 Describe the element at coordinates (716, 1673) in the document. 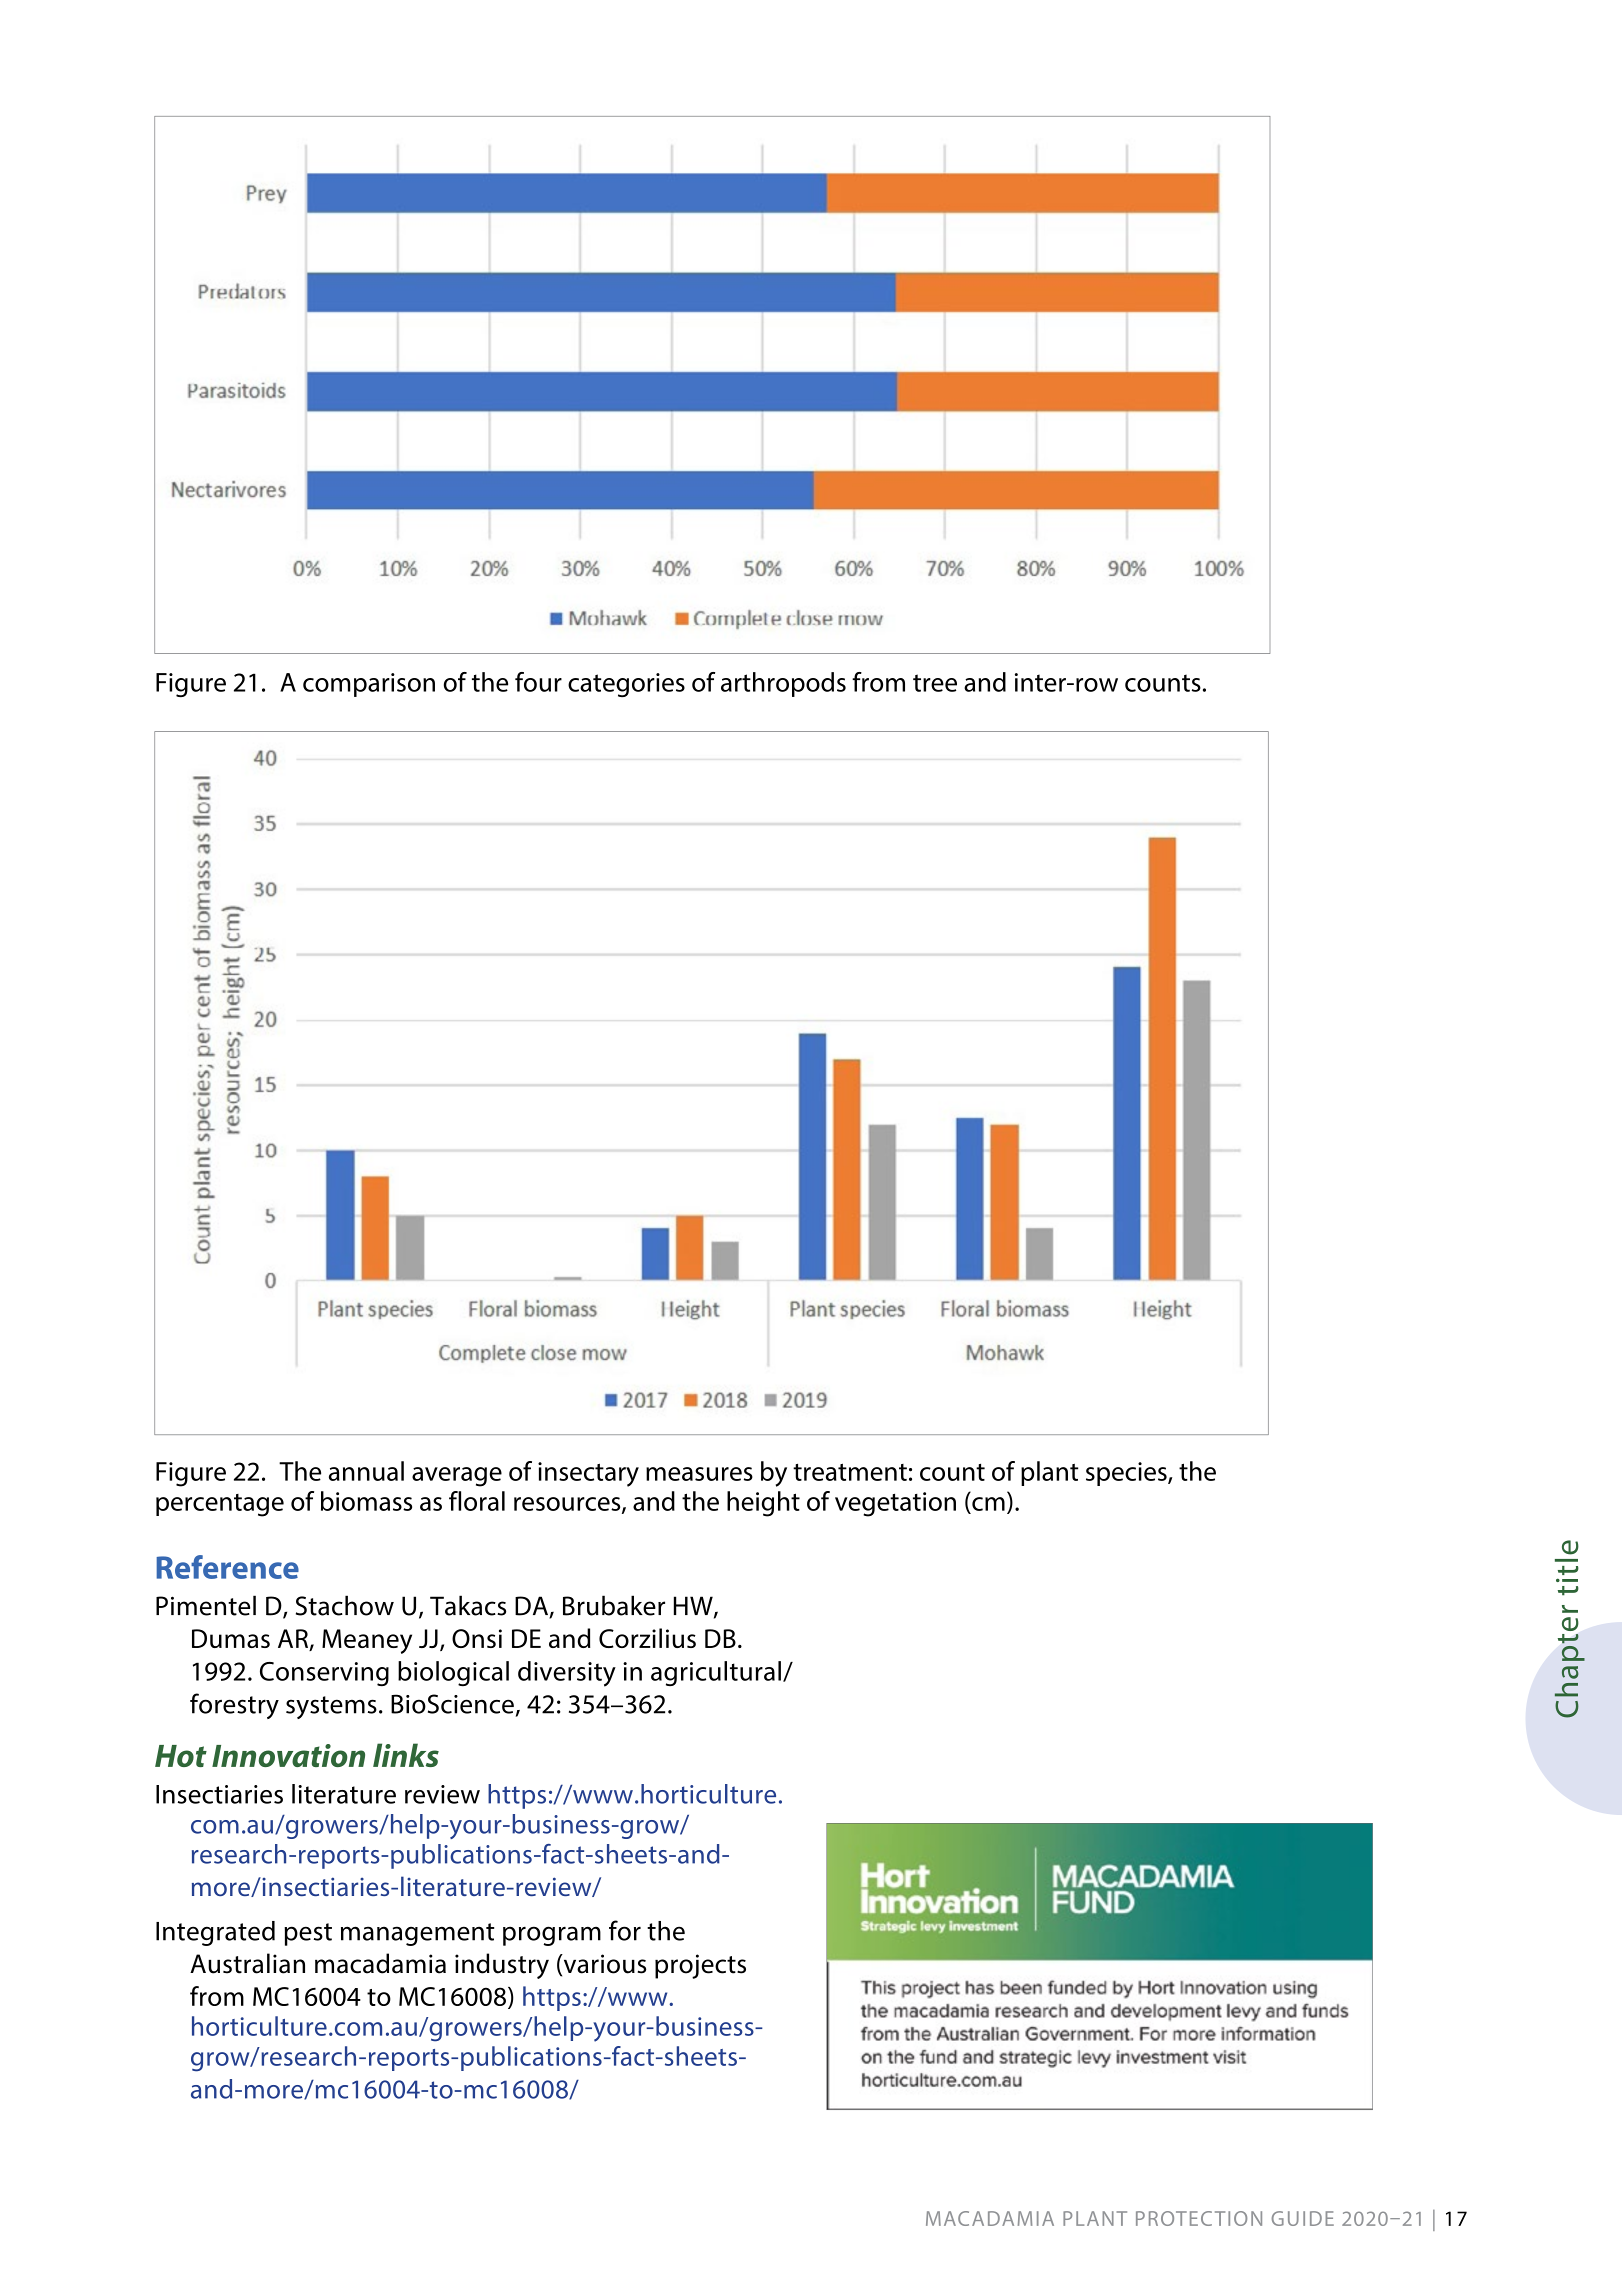

I see `agricultural` at that location.
